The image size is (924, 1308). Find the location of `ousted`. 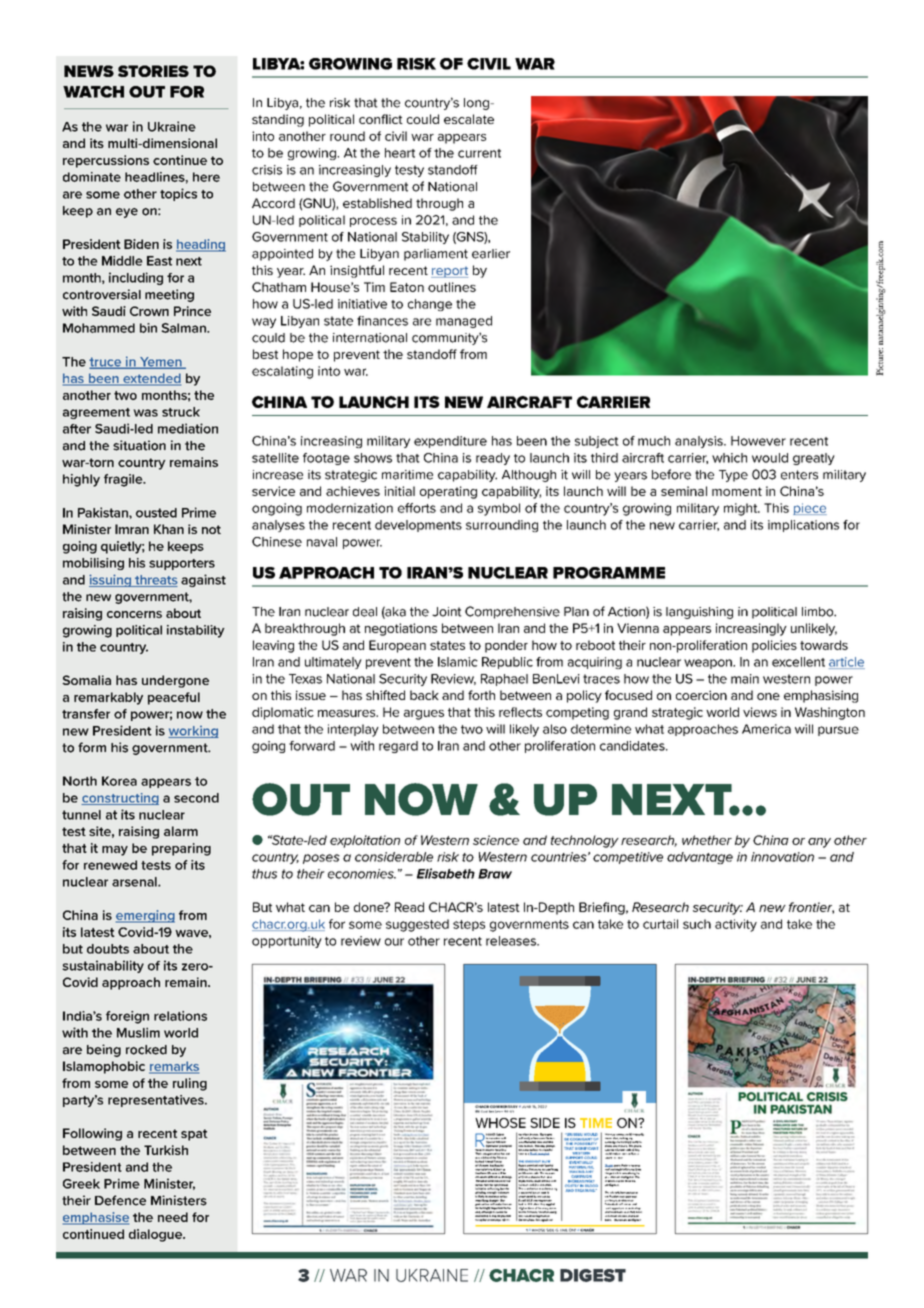

ousted is located at coordinates (156, 513).
